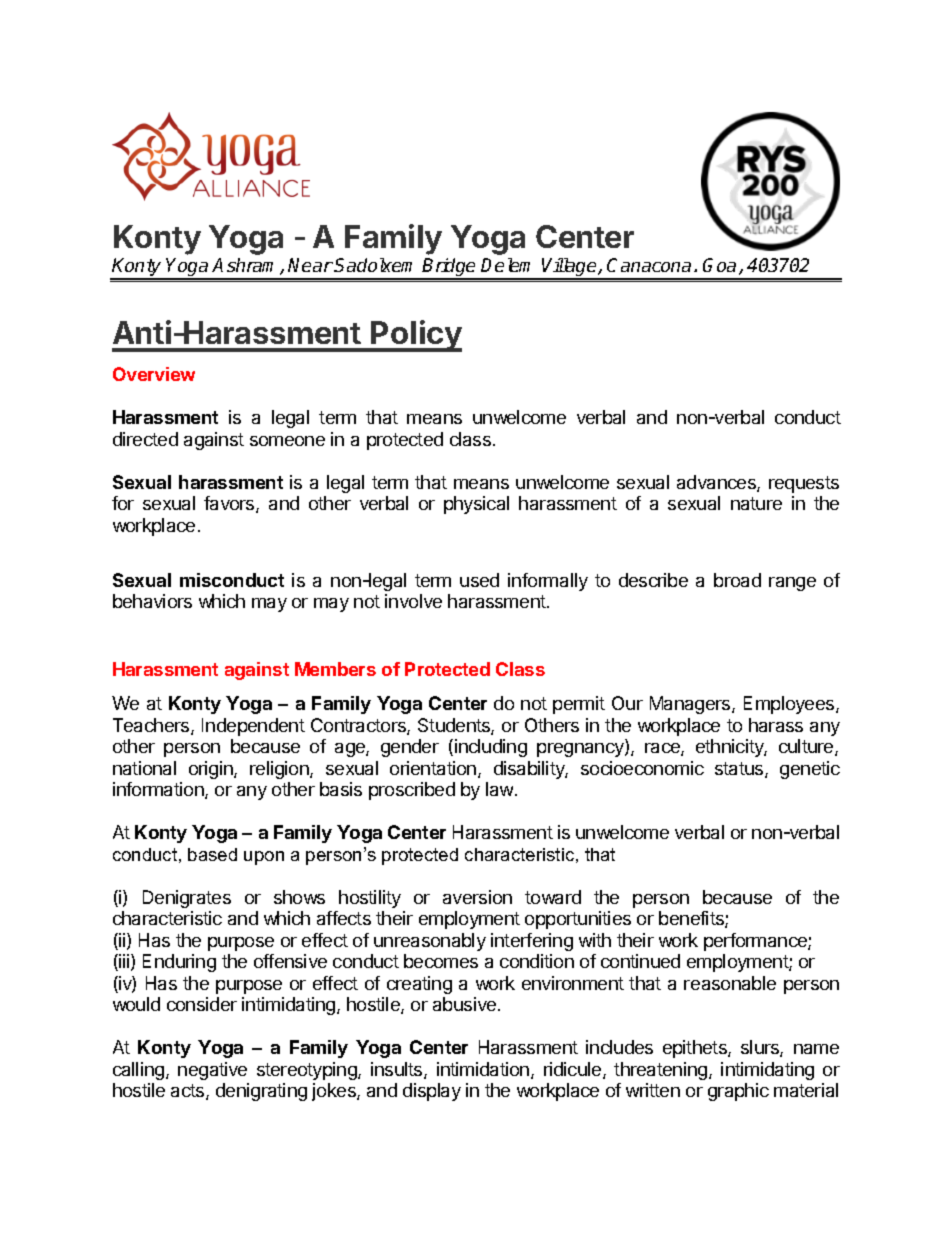 The width and height of the page is (952, 1233). I want to click on law, so click(501, 789).
